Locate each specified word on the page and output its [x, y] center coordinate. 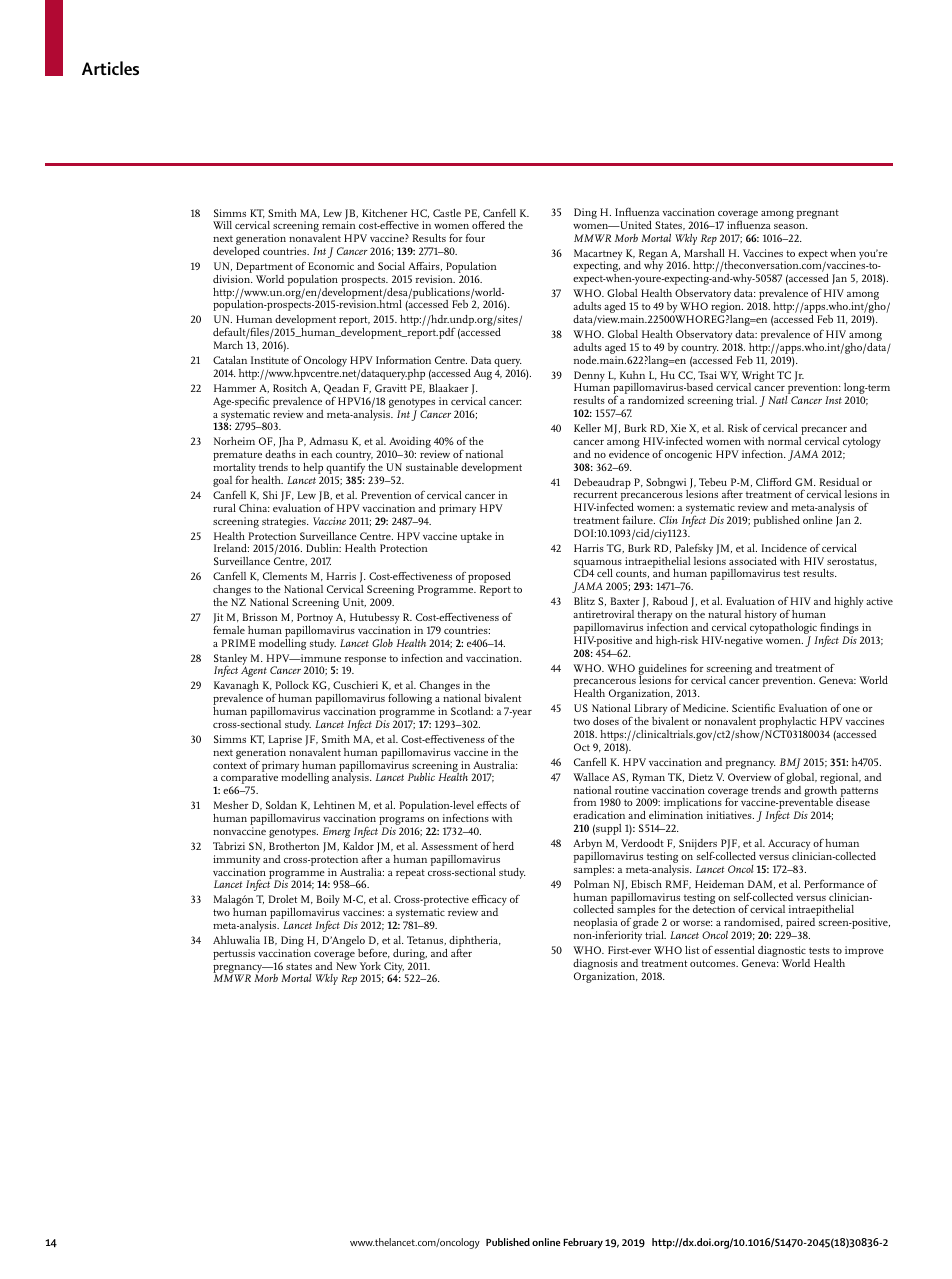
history [760, 617]
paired [800, 925]
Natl [778, 400]
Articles [110, 68]
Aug [483, 374]
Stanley [230, 660]
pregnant [817, 214]
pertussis [234, 954]
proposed [489, 579]
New [346, 966]
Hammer [235, 388]
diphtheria [475, 943]
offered [488, 225]
